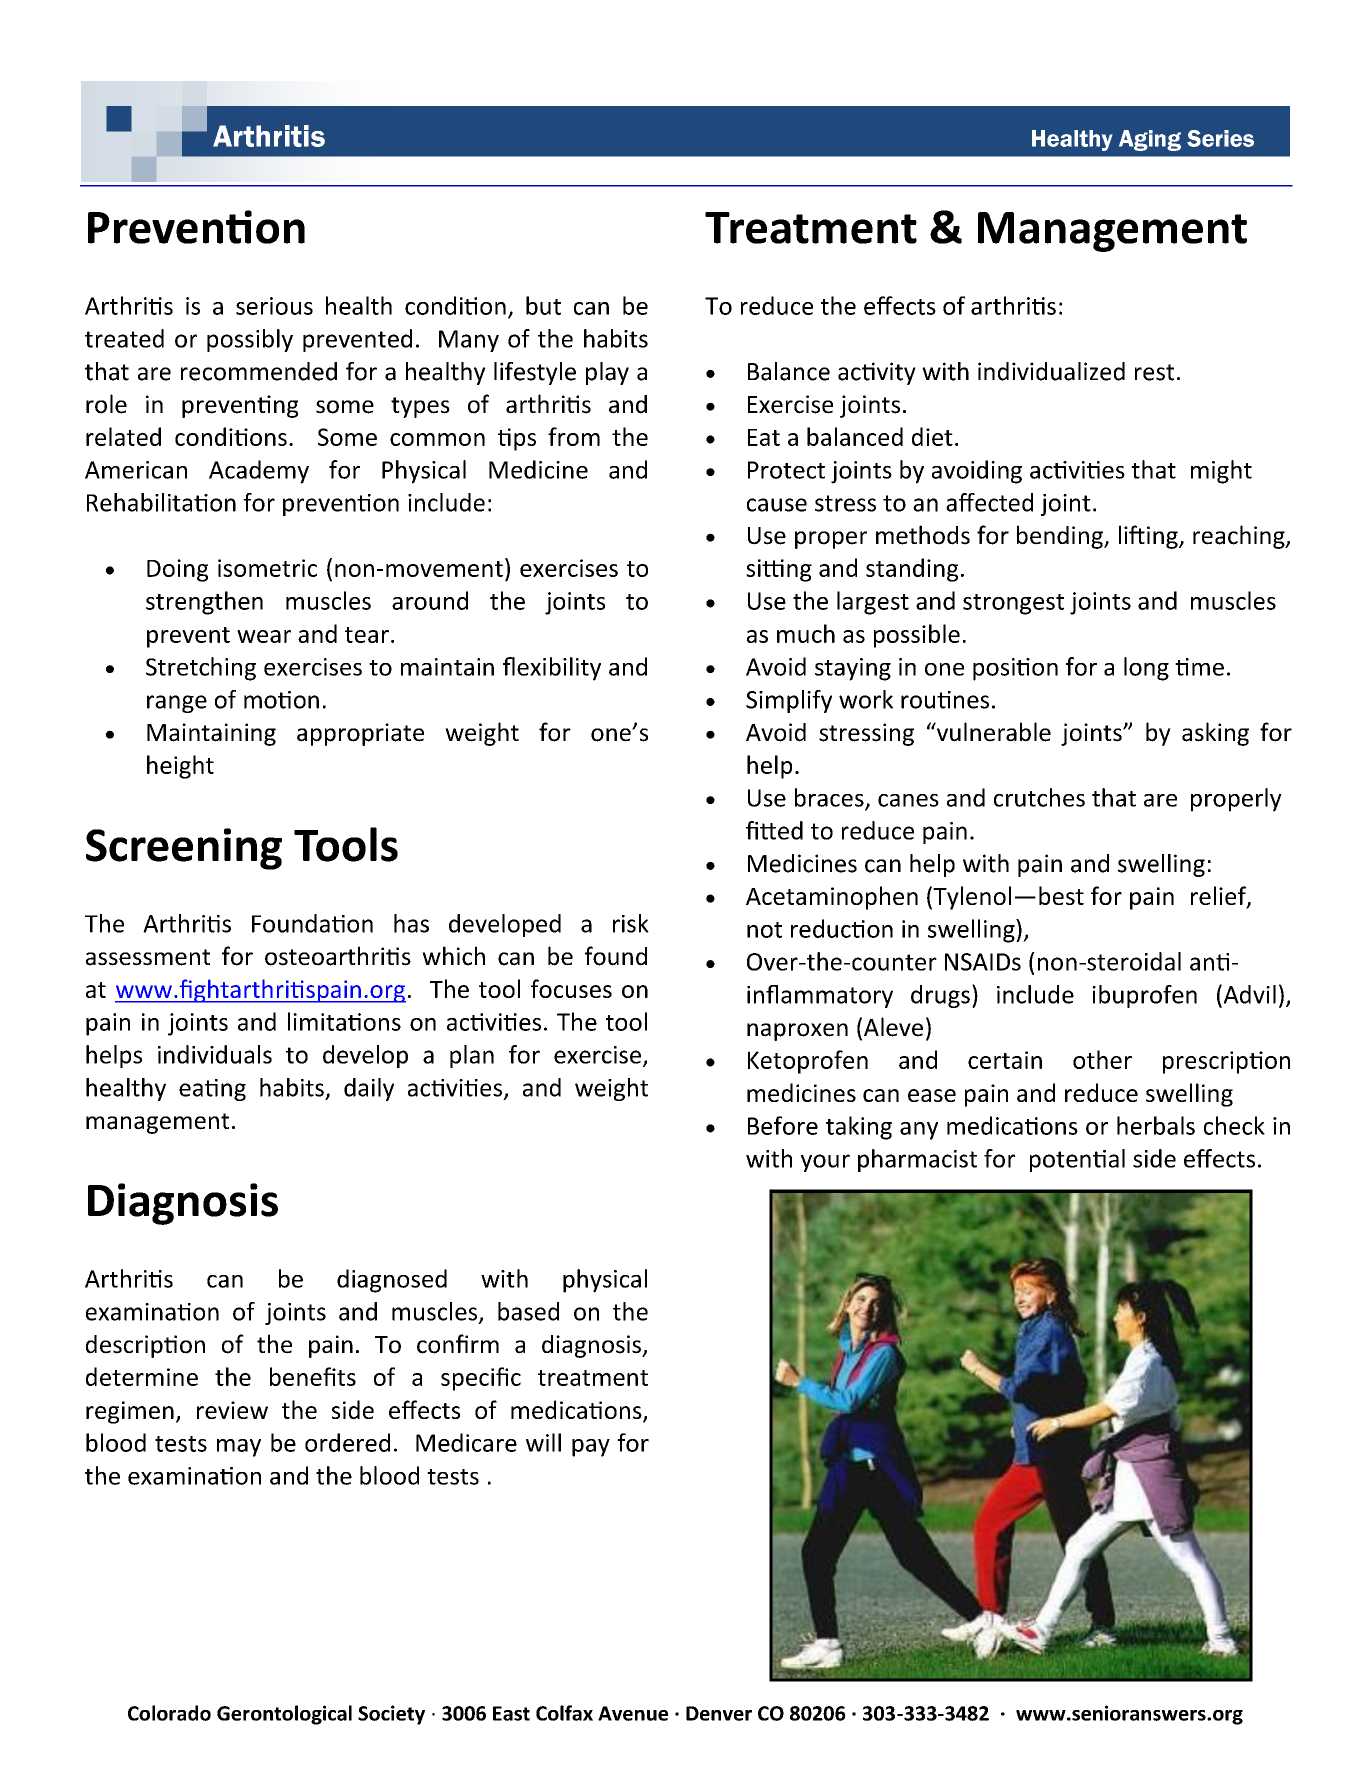  I want to click on serious, so click(274, 306).
